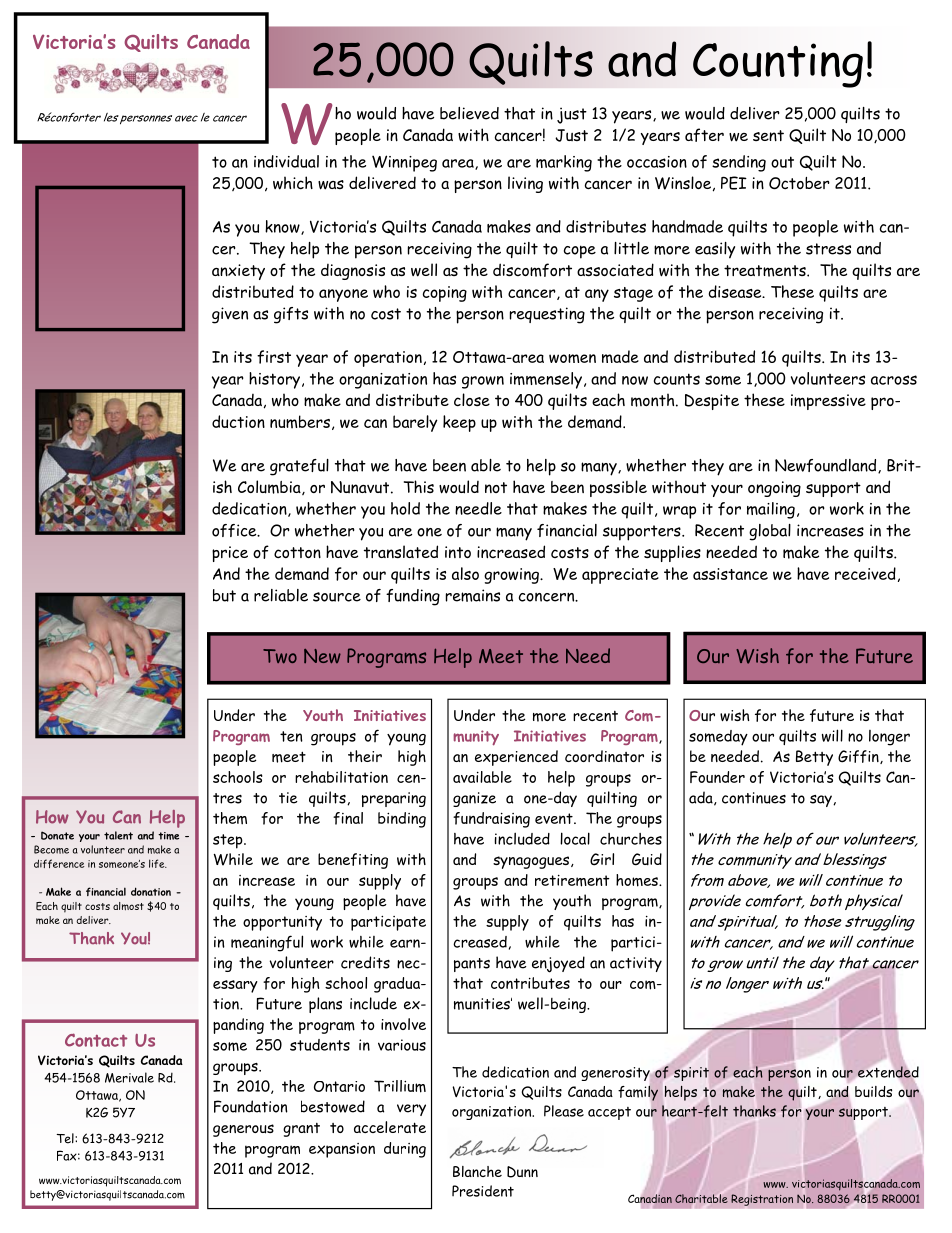 This screenshot has width=952, height=1233. What do you see at coordinates (286, 161) in the screenshot?
I see `individual` at bounding box center [286, 161].
